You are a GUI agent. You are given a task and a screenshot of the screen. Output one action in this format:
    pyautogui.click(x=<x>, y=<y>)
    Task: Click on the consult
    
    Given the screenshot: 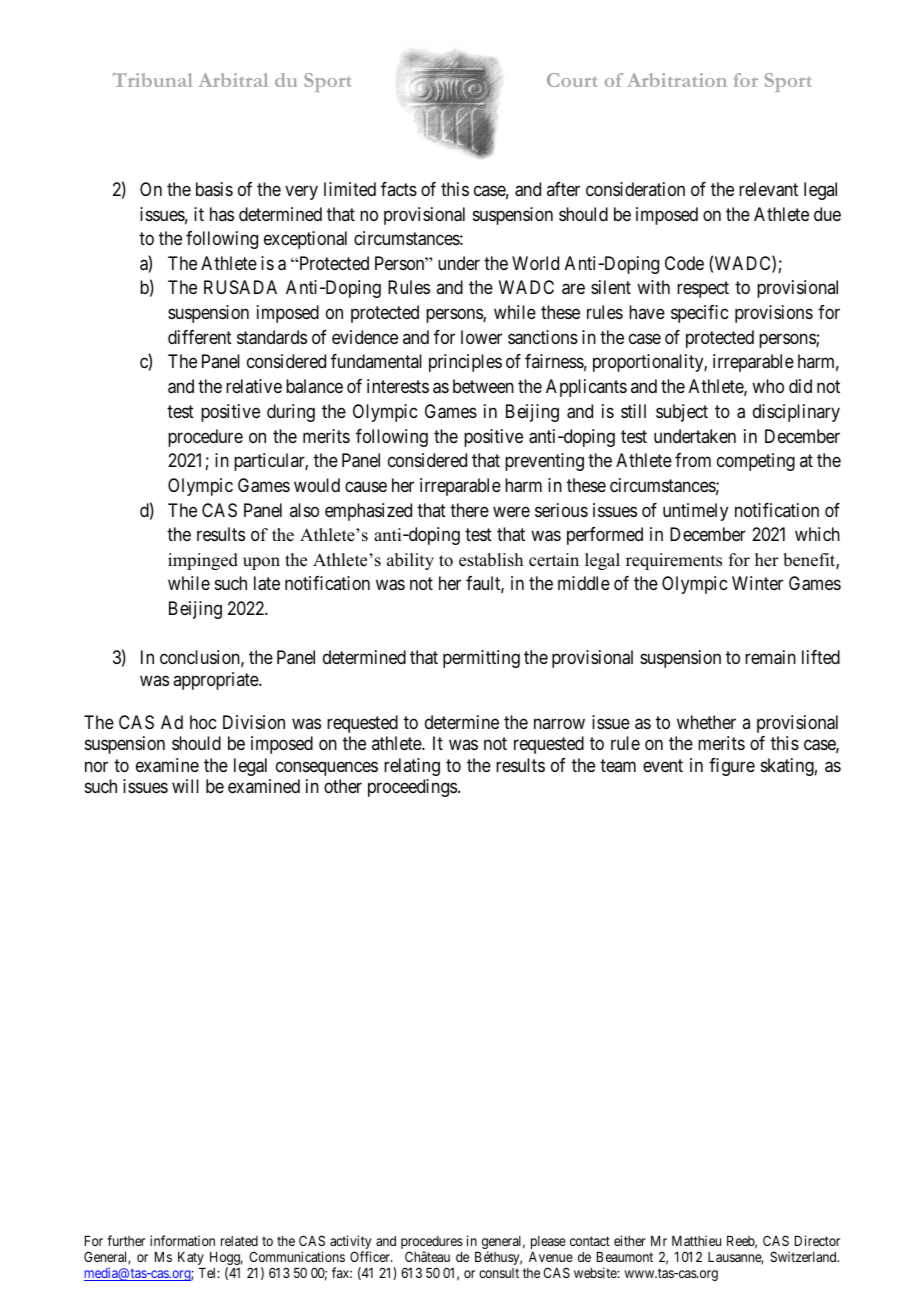 What is the action you would take?
    pyautogui.click(x=499, y=1273)
